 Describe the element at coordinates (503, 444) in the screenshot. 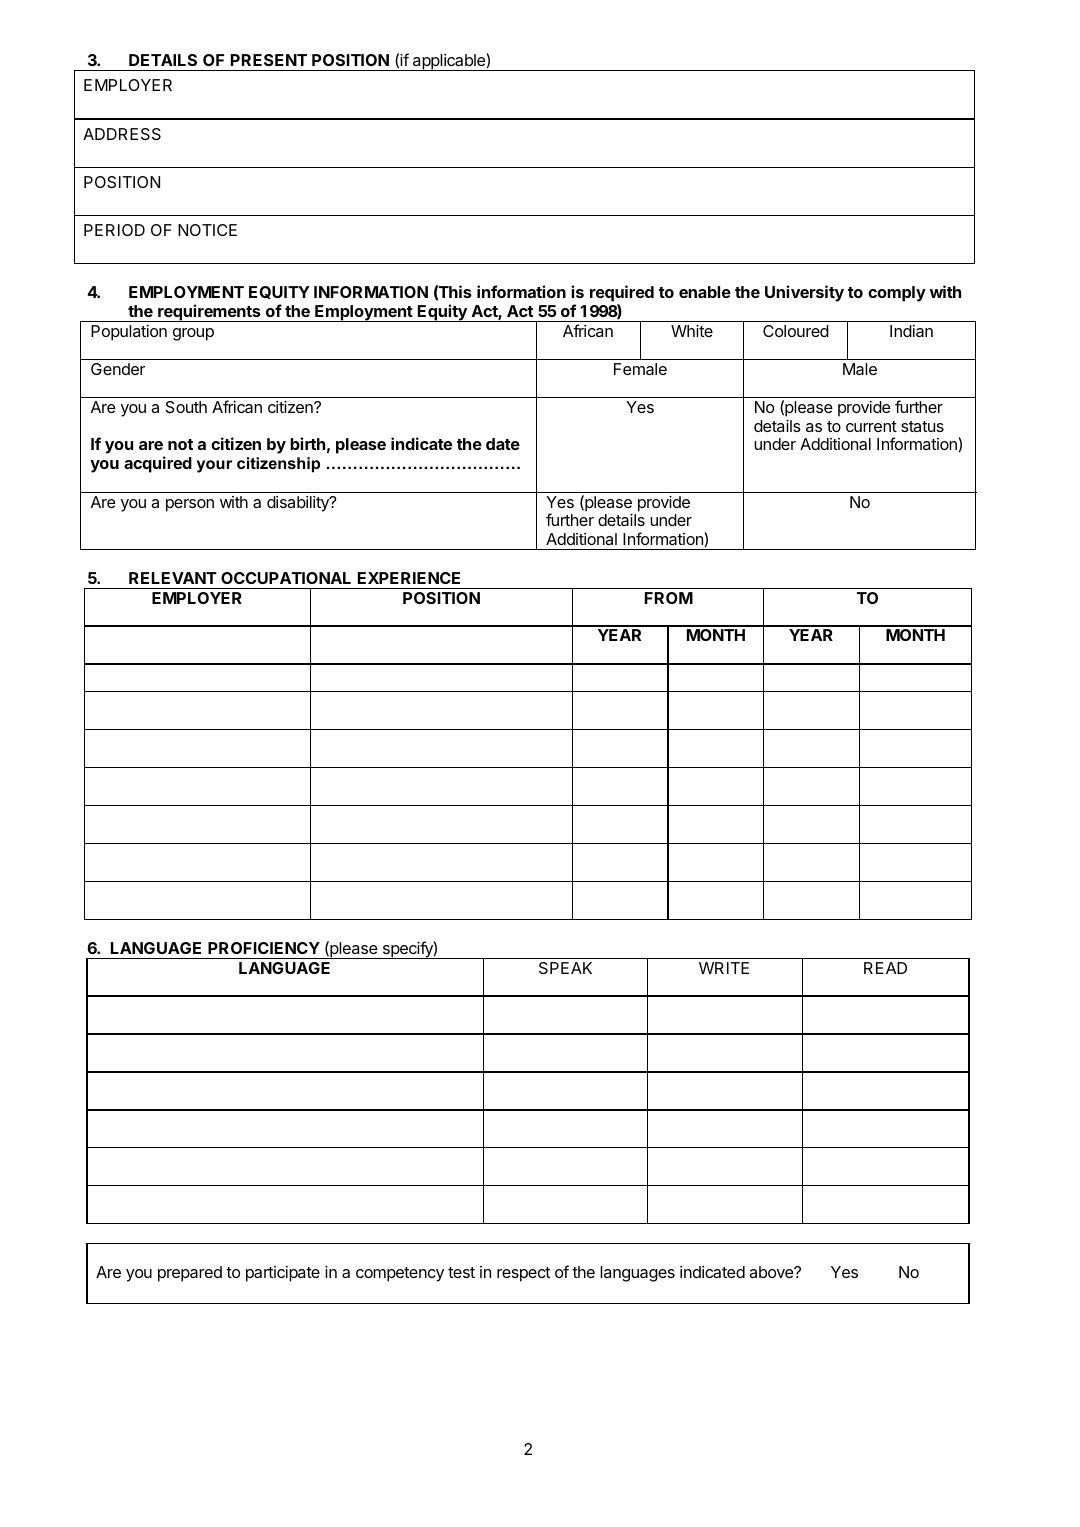

I see `date` at that location.
